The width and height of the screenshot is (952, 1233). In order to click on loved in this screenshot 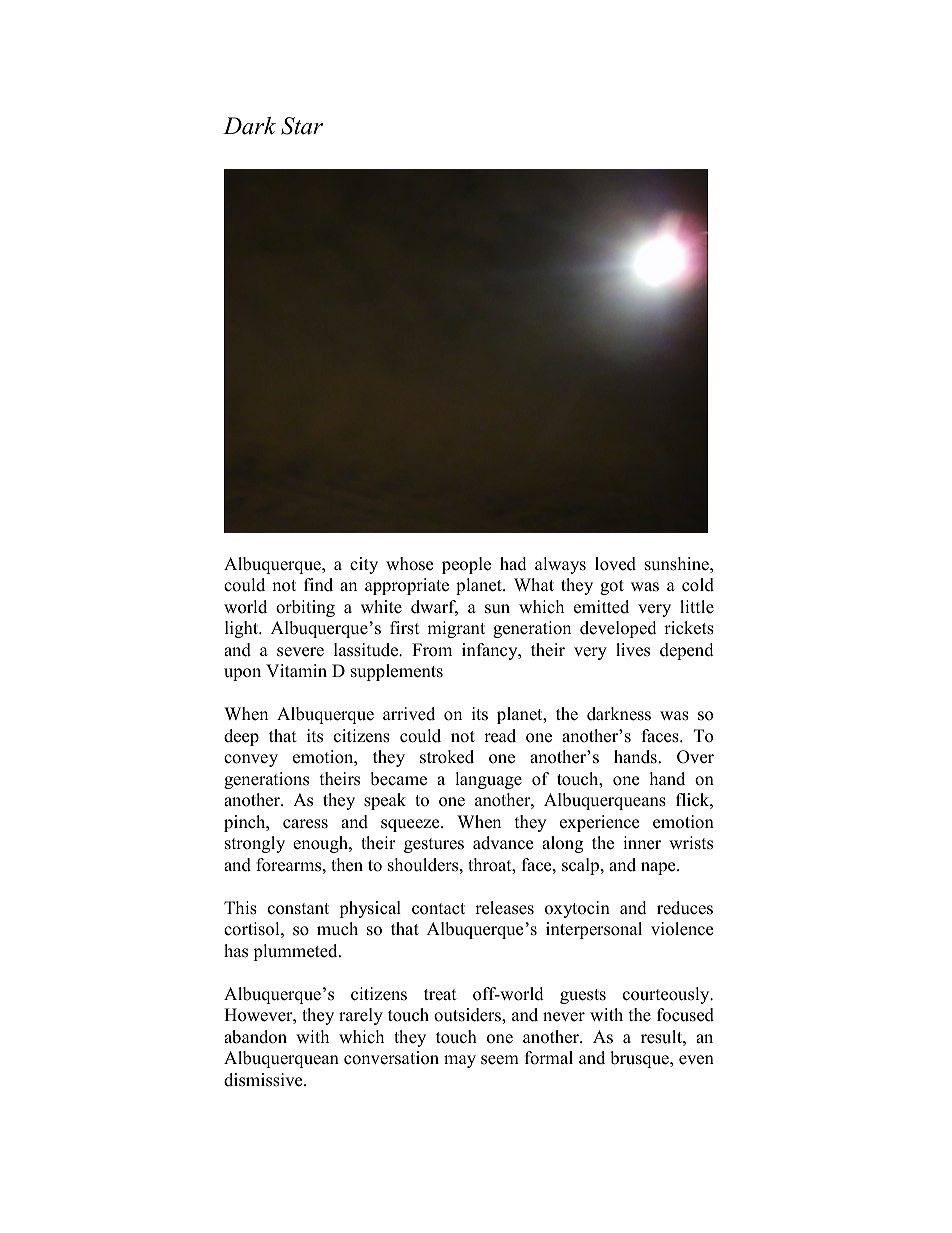, I will do `click(615, 564)`.
